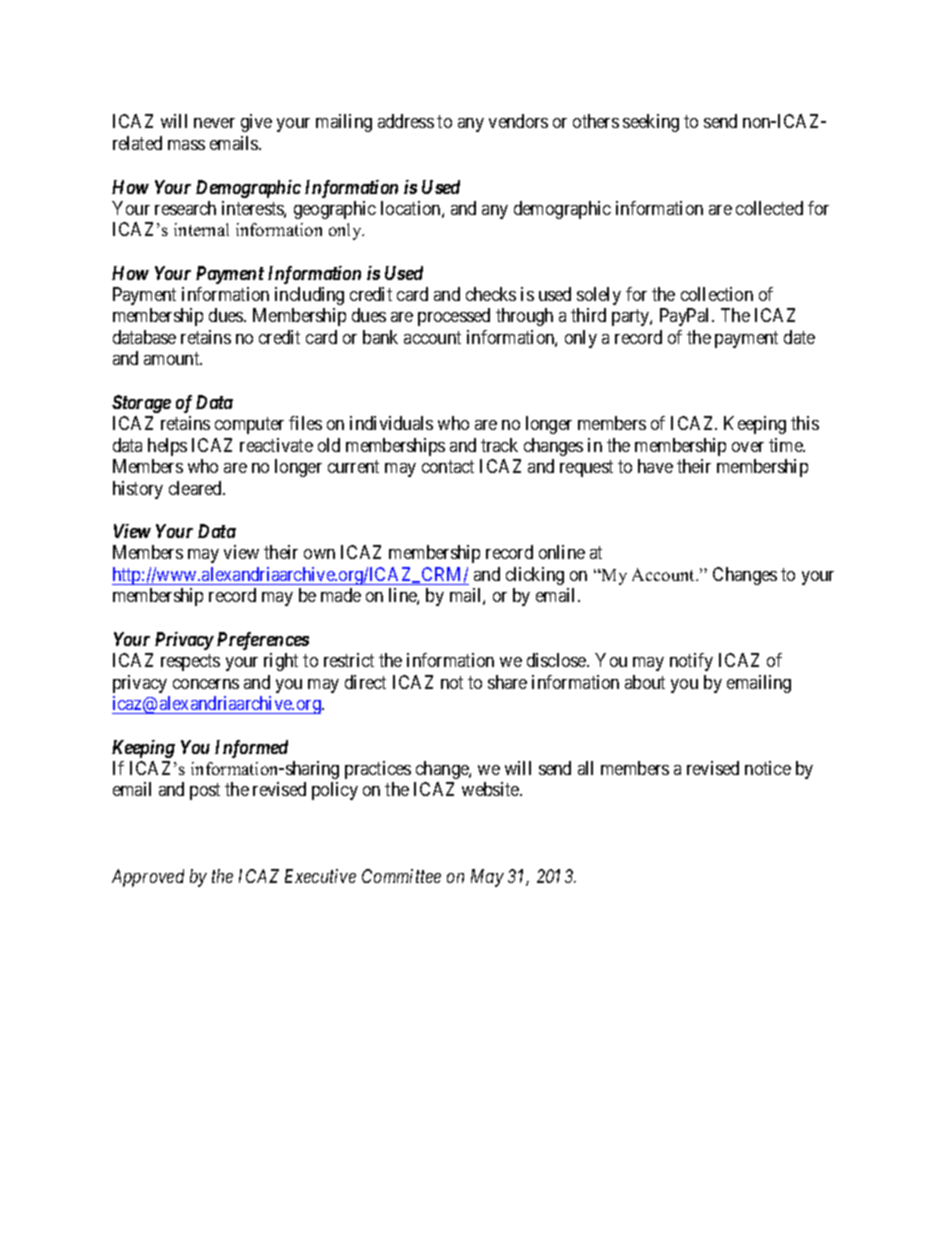 The height and width of the image is (1233, 952). Describe the element at coordinates (391, 423) in the image. I see `individuals` at that location.
